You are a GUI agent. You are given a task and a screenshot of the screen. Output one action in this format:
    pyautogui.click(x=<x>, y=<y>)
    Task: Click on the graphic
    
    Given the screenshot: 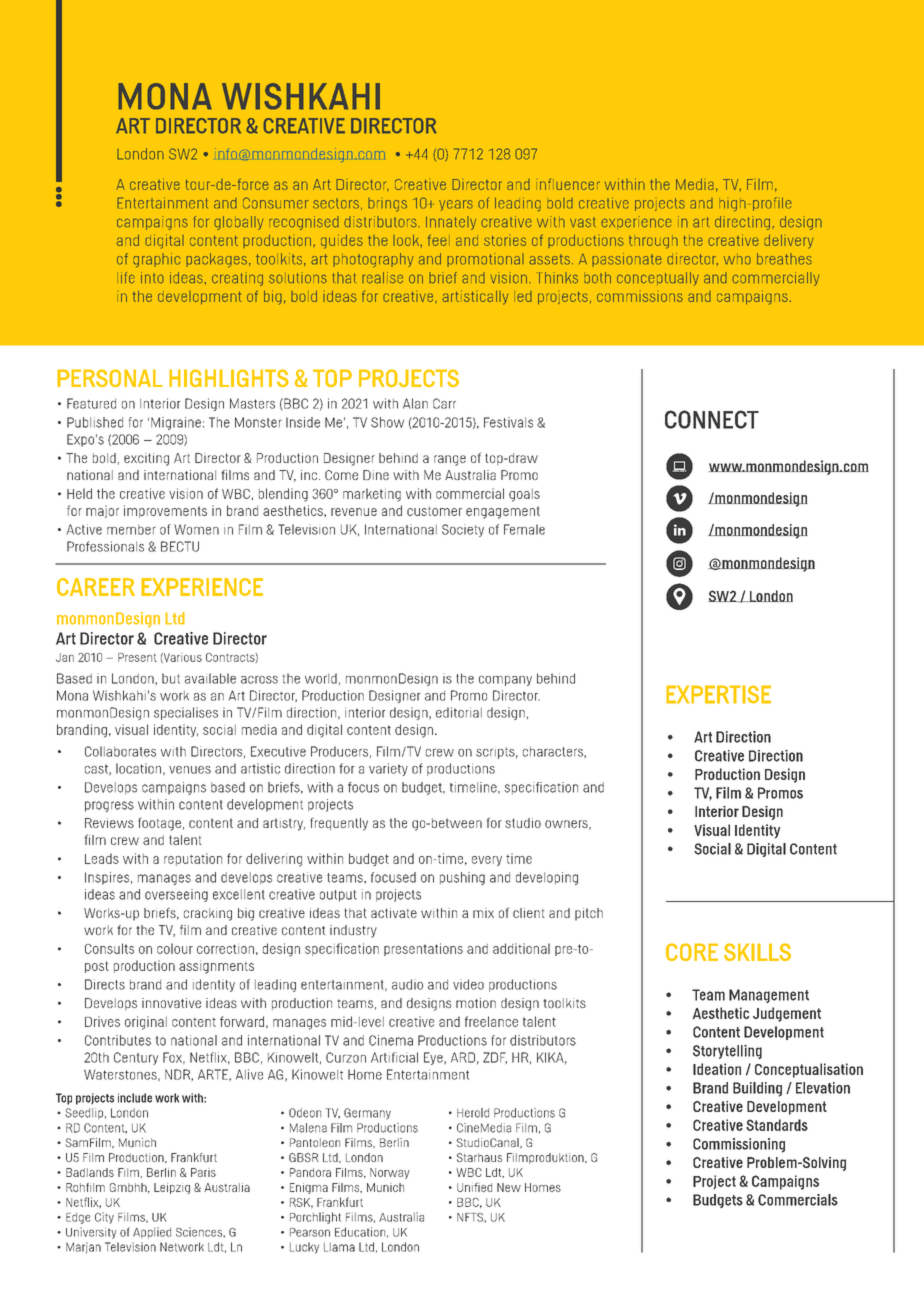 What is the action you would take?
    pyautogui.click(x=157, y=260)
